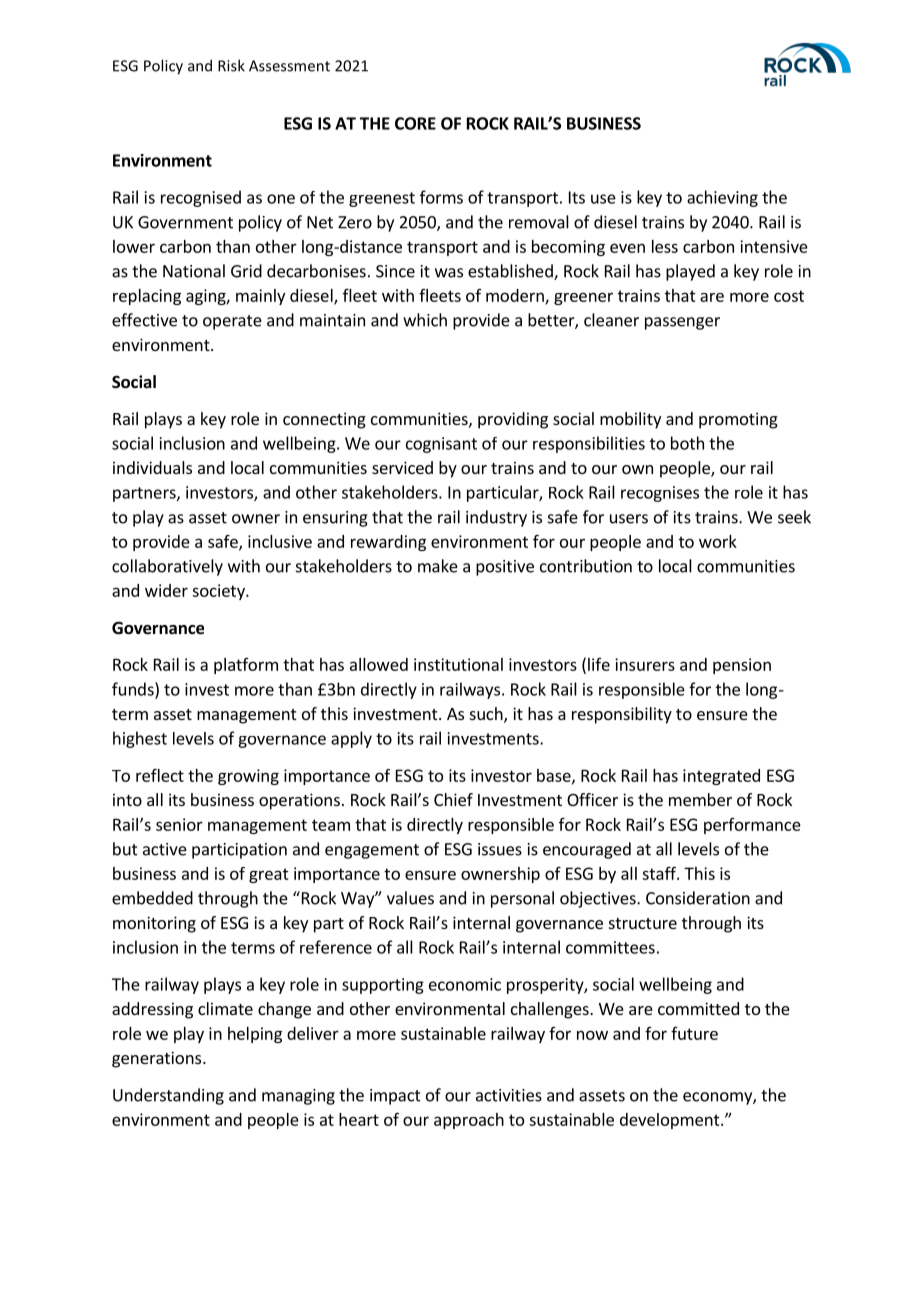 Image resolution: width=924 pixels, height=1308 pixels. I want to click on individuals, so click(152, 467).
